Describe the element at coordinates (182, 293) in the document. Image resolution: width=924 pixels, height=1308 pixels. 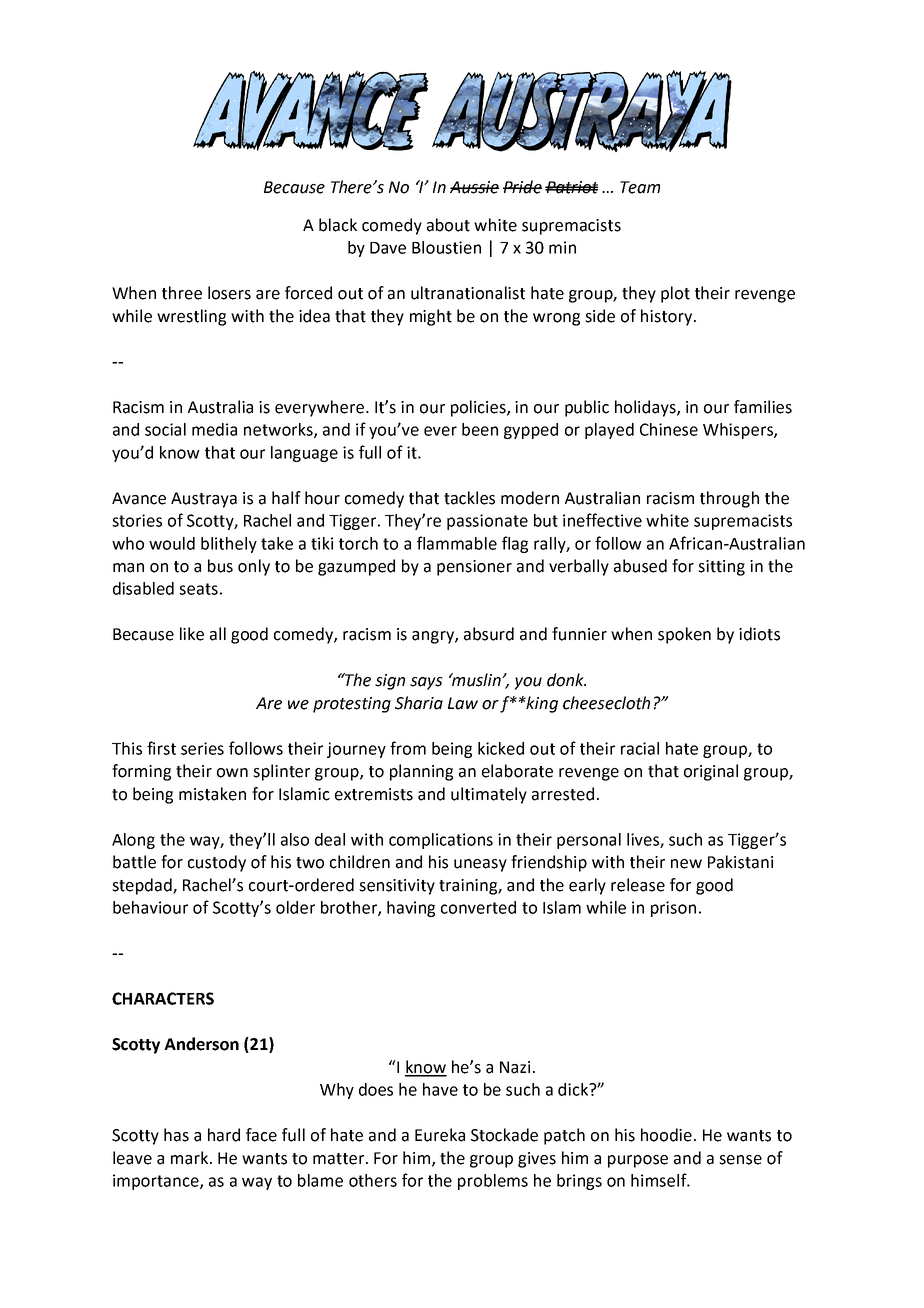
I see `three` at that location.
